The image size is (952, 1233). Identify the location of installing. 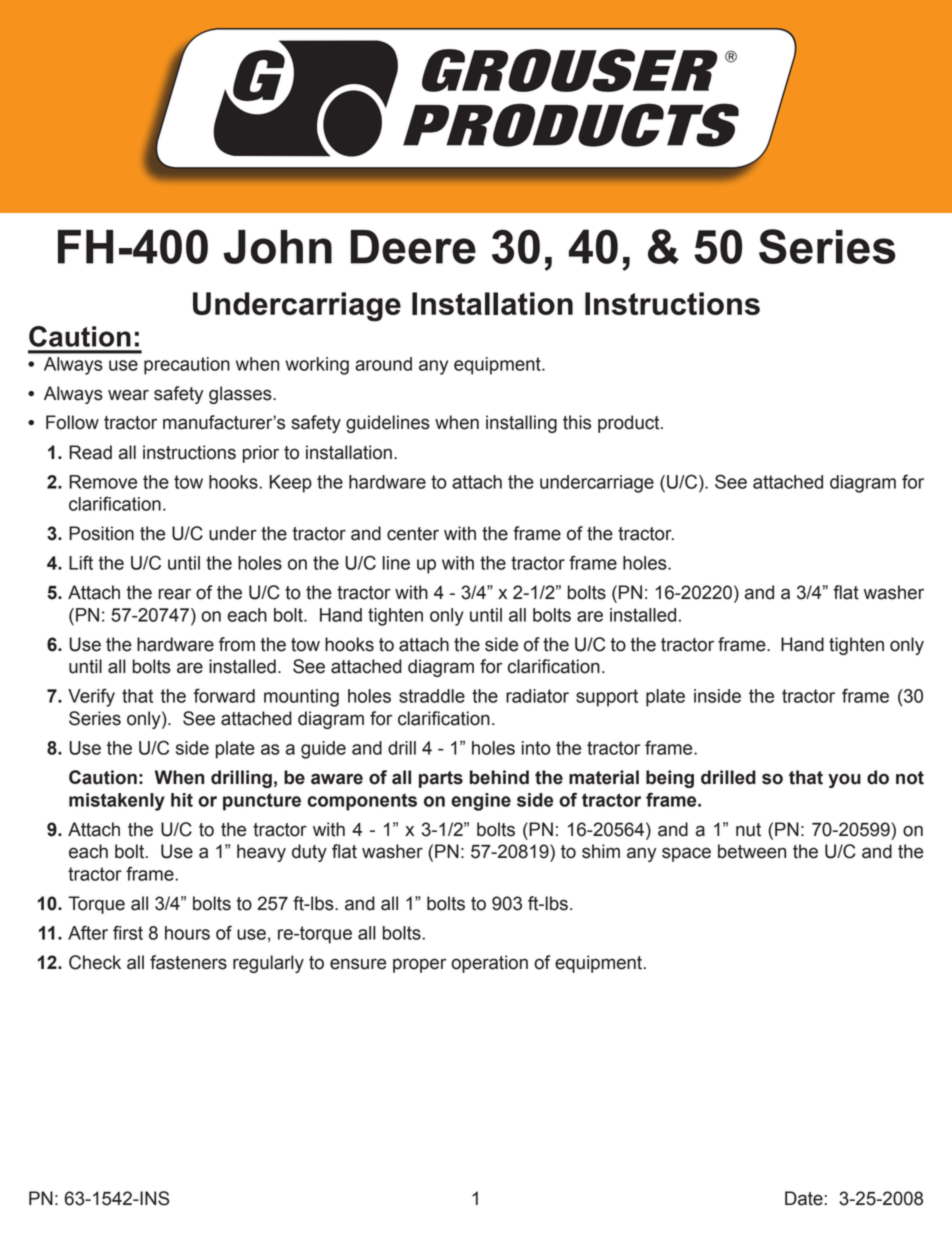
(521, 424).
